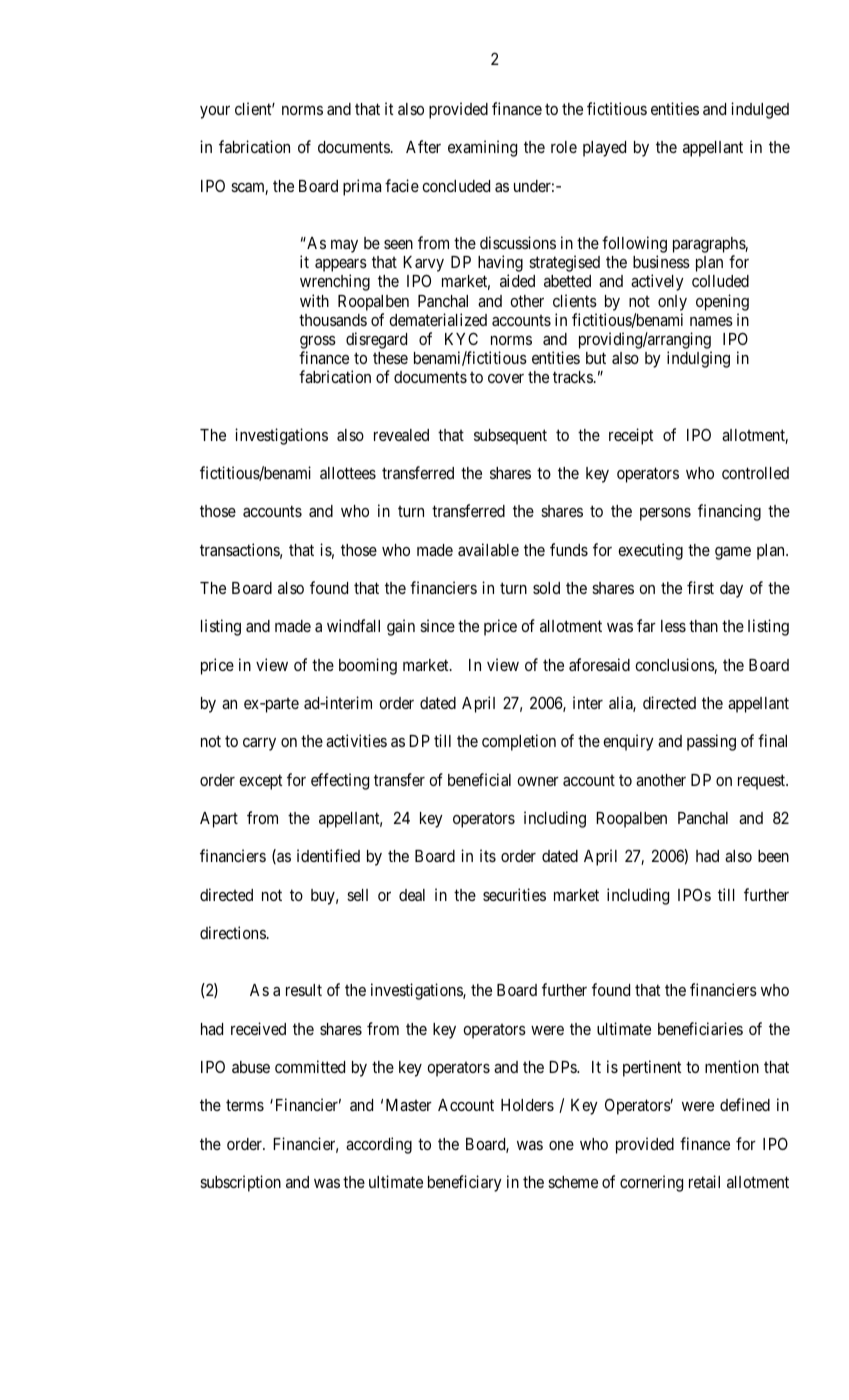 This screenshot has height=1400, width=849. I want to click on available, so click(488, 549).
